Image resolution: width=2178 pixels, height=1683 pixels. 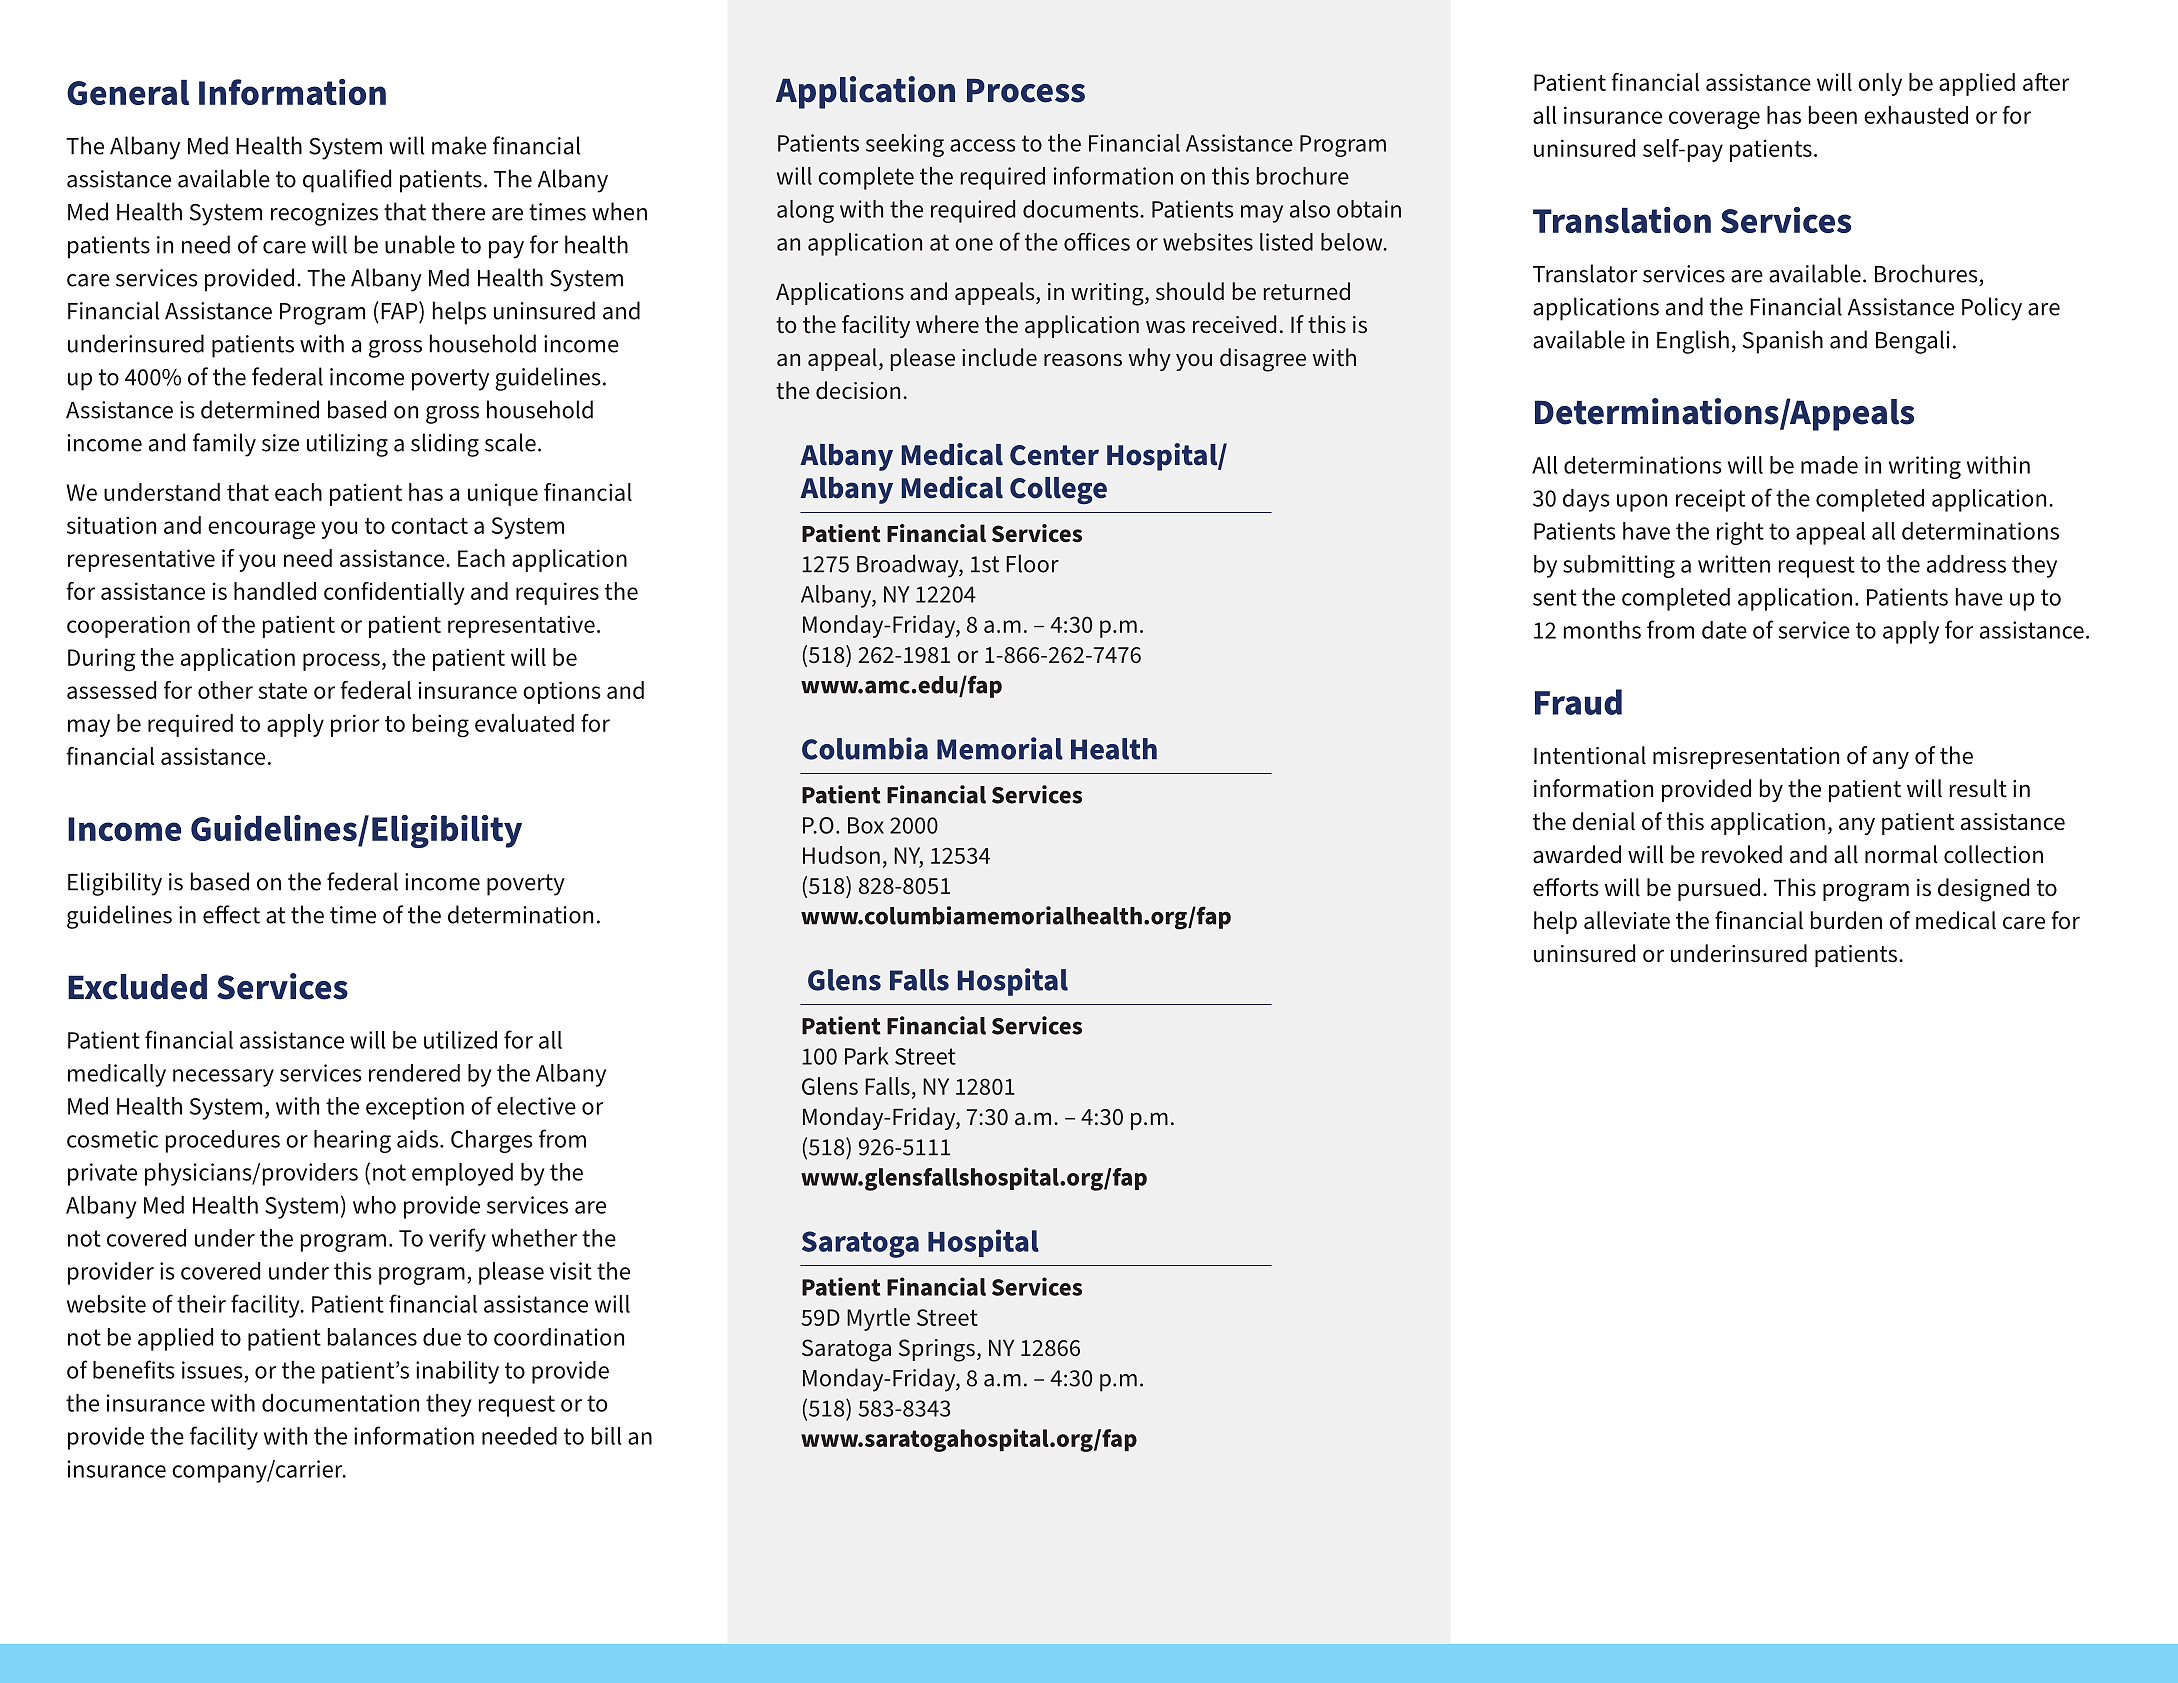 I want to click on been, so click(x=1833, y=115).
